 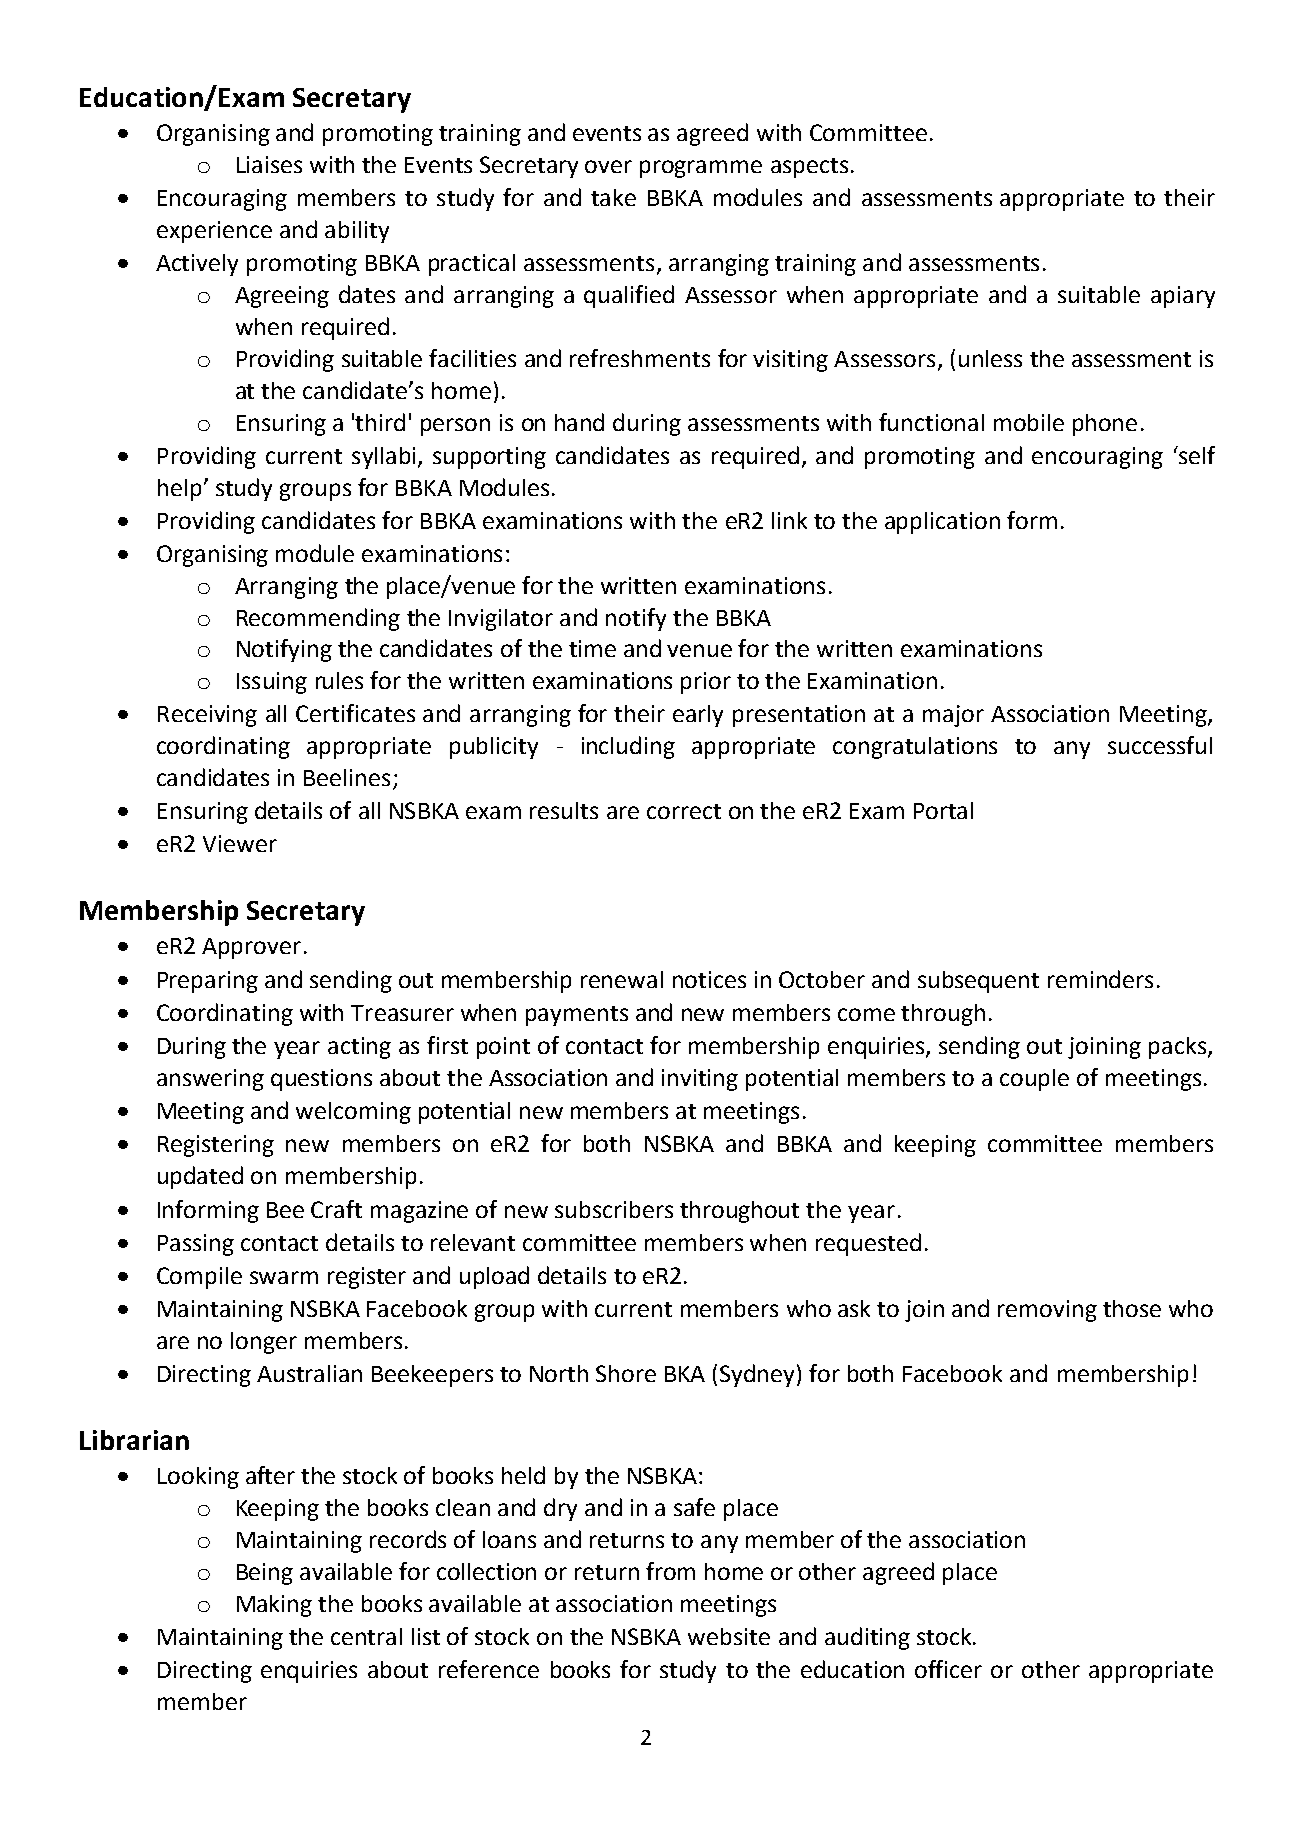 What do you see at coordinates (614, 1209) in the page?
I see `subscribers` at bounding box center [614, 1209].
